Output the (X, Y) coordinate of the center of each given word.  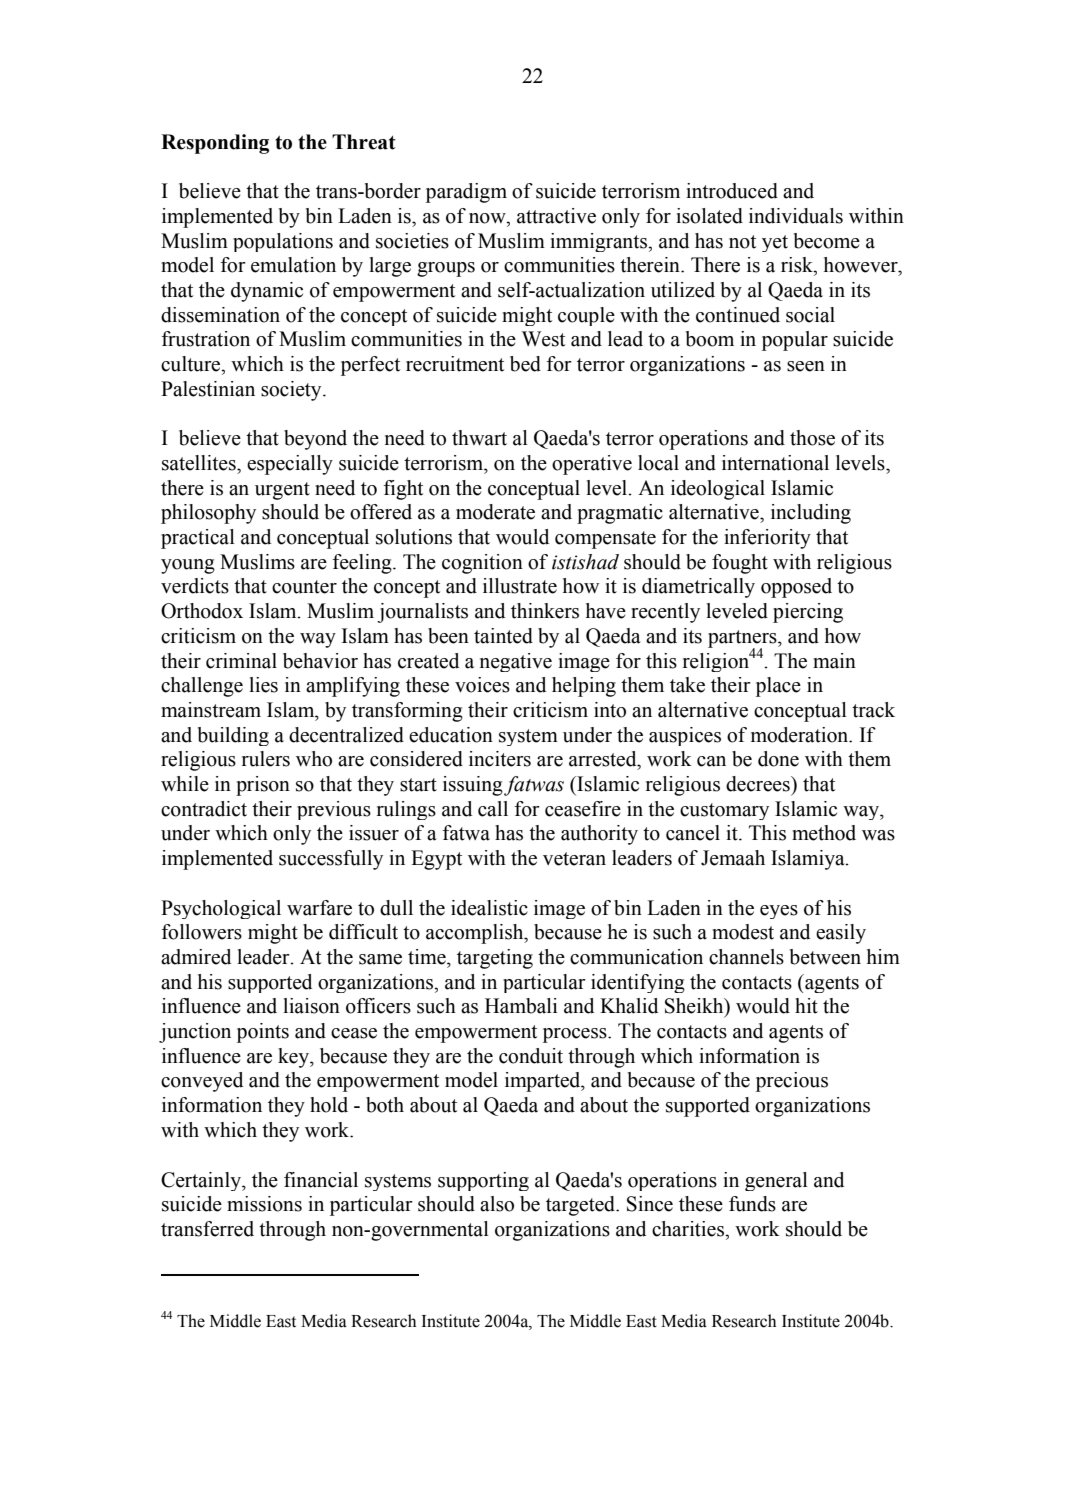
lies (263, 685)
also (497, 1204)
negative (516, 662)
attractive (556, 216)
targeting (495, 959)
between (825, 957)
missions (264, 1204)
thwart (479, 438)
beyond (315, 440)
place (778, 687)
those (812, 438)
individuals (796, 216)
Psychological (221, 909)
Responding (215, 144)
